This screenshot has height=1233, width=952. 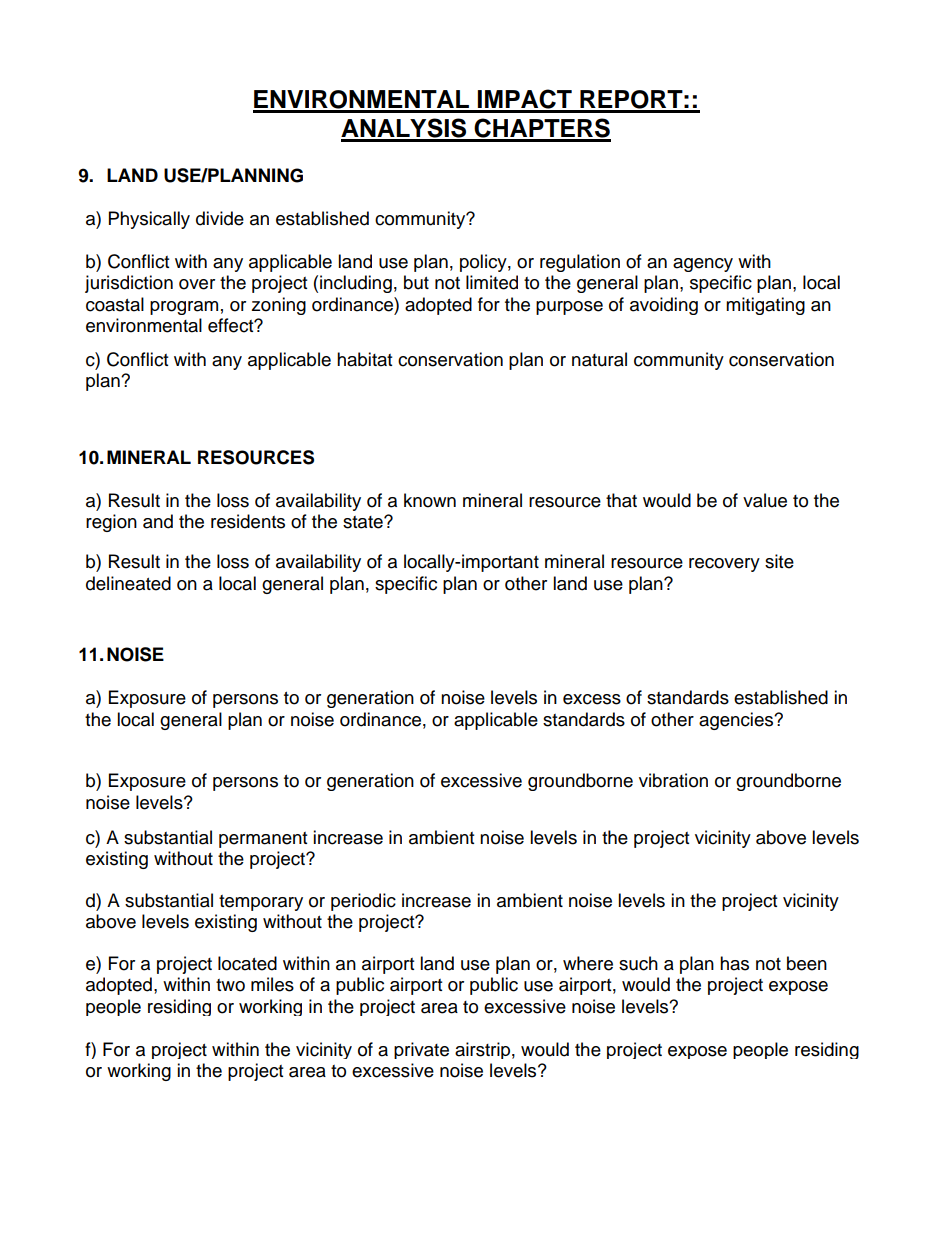 What do you see at coordinates (220, 218) in the screenshot?
I see `divide` at bounding box center [220, 218].
